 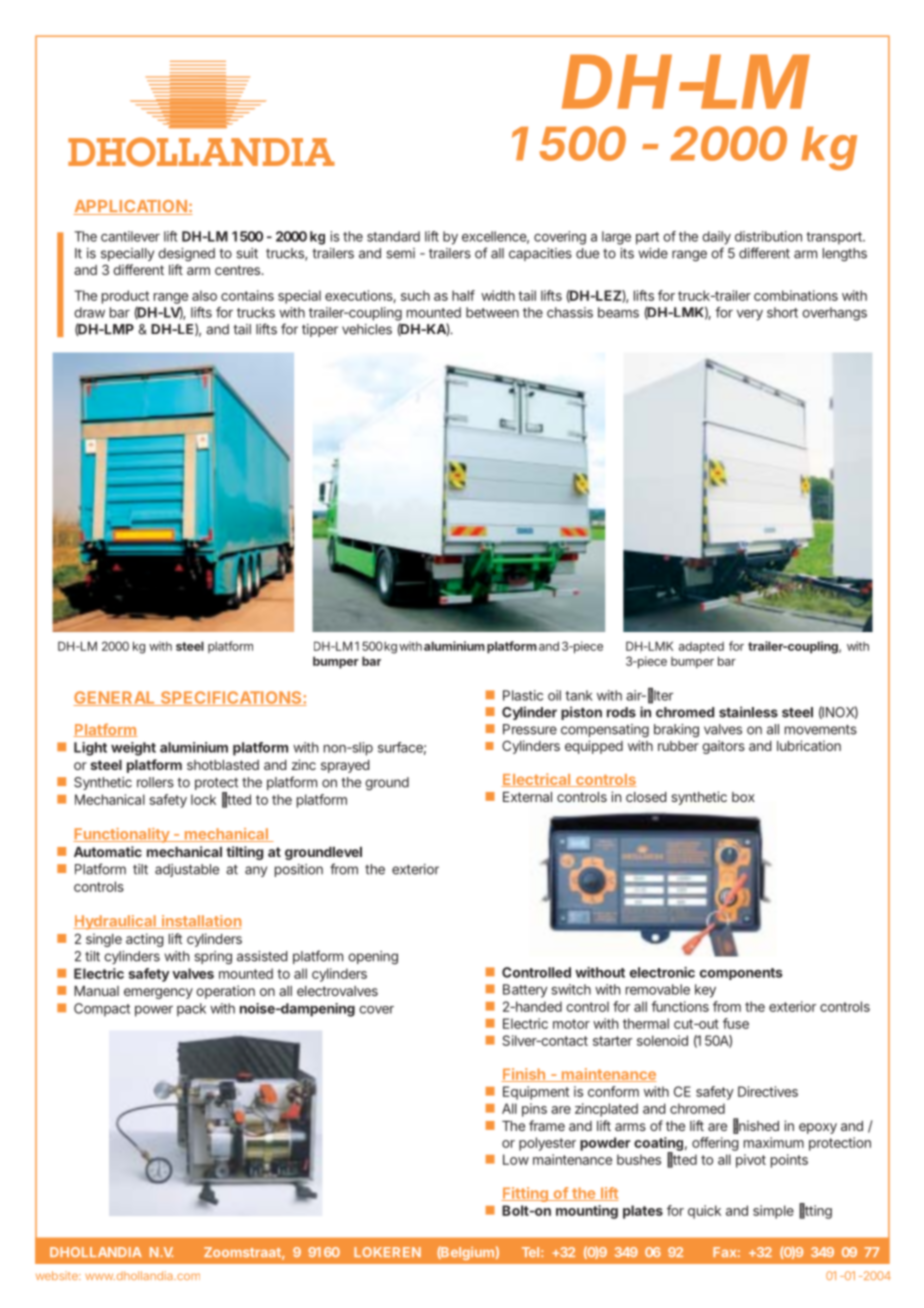 What do you see at coordinates (230, 698) in the screenshot?
I see `SPECIFICATIONS` at bounding box center [230, 698].
